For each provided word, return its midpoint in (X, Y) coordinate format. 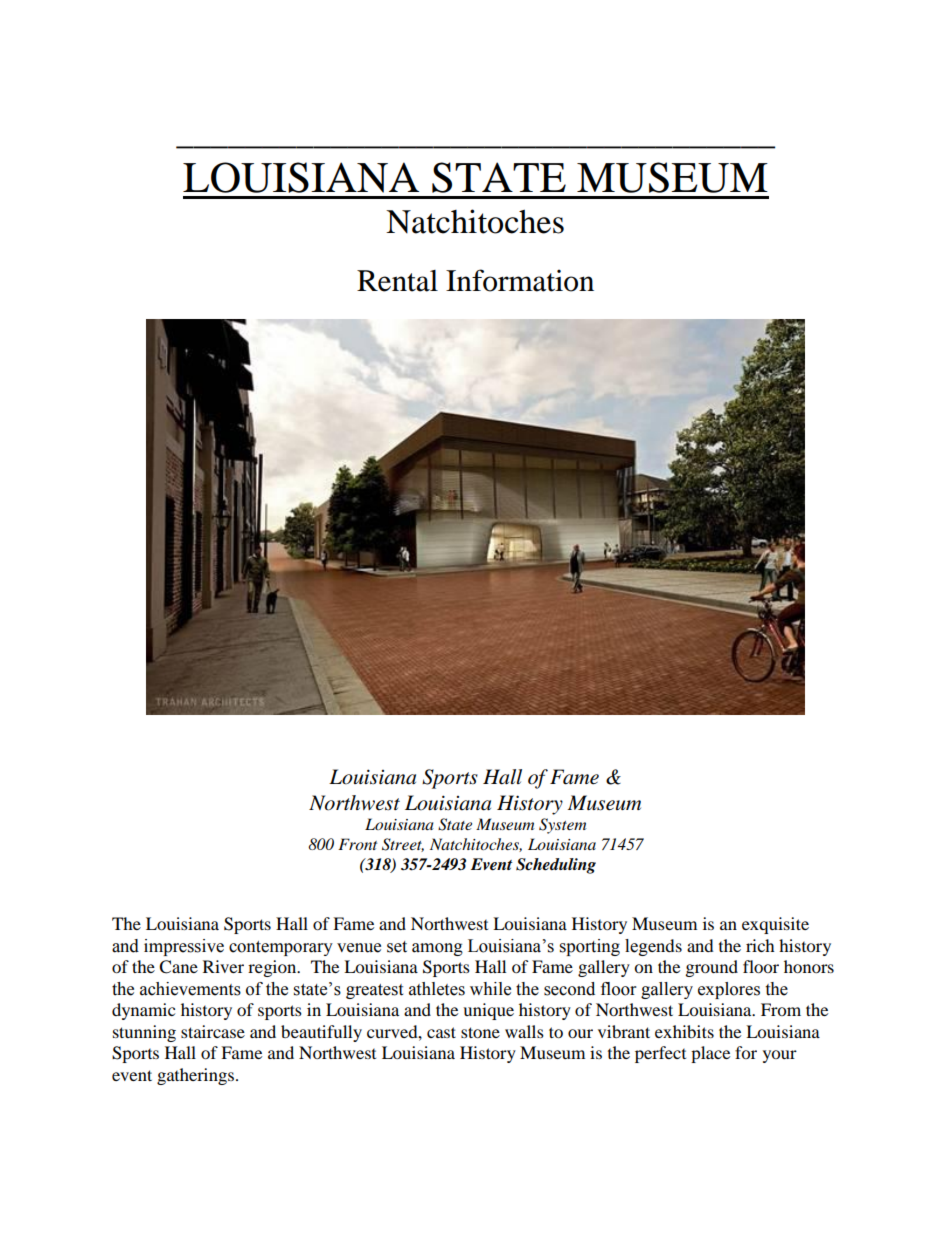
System (562, 826)
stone (480, 1032)
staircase (213, 1031)
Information (520, 280)
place (710, 1054)
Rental (397, 281)
